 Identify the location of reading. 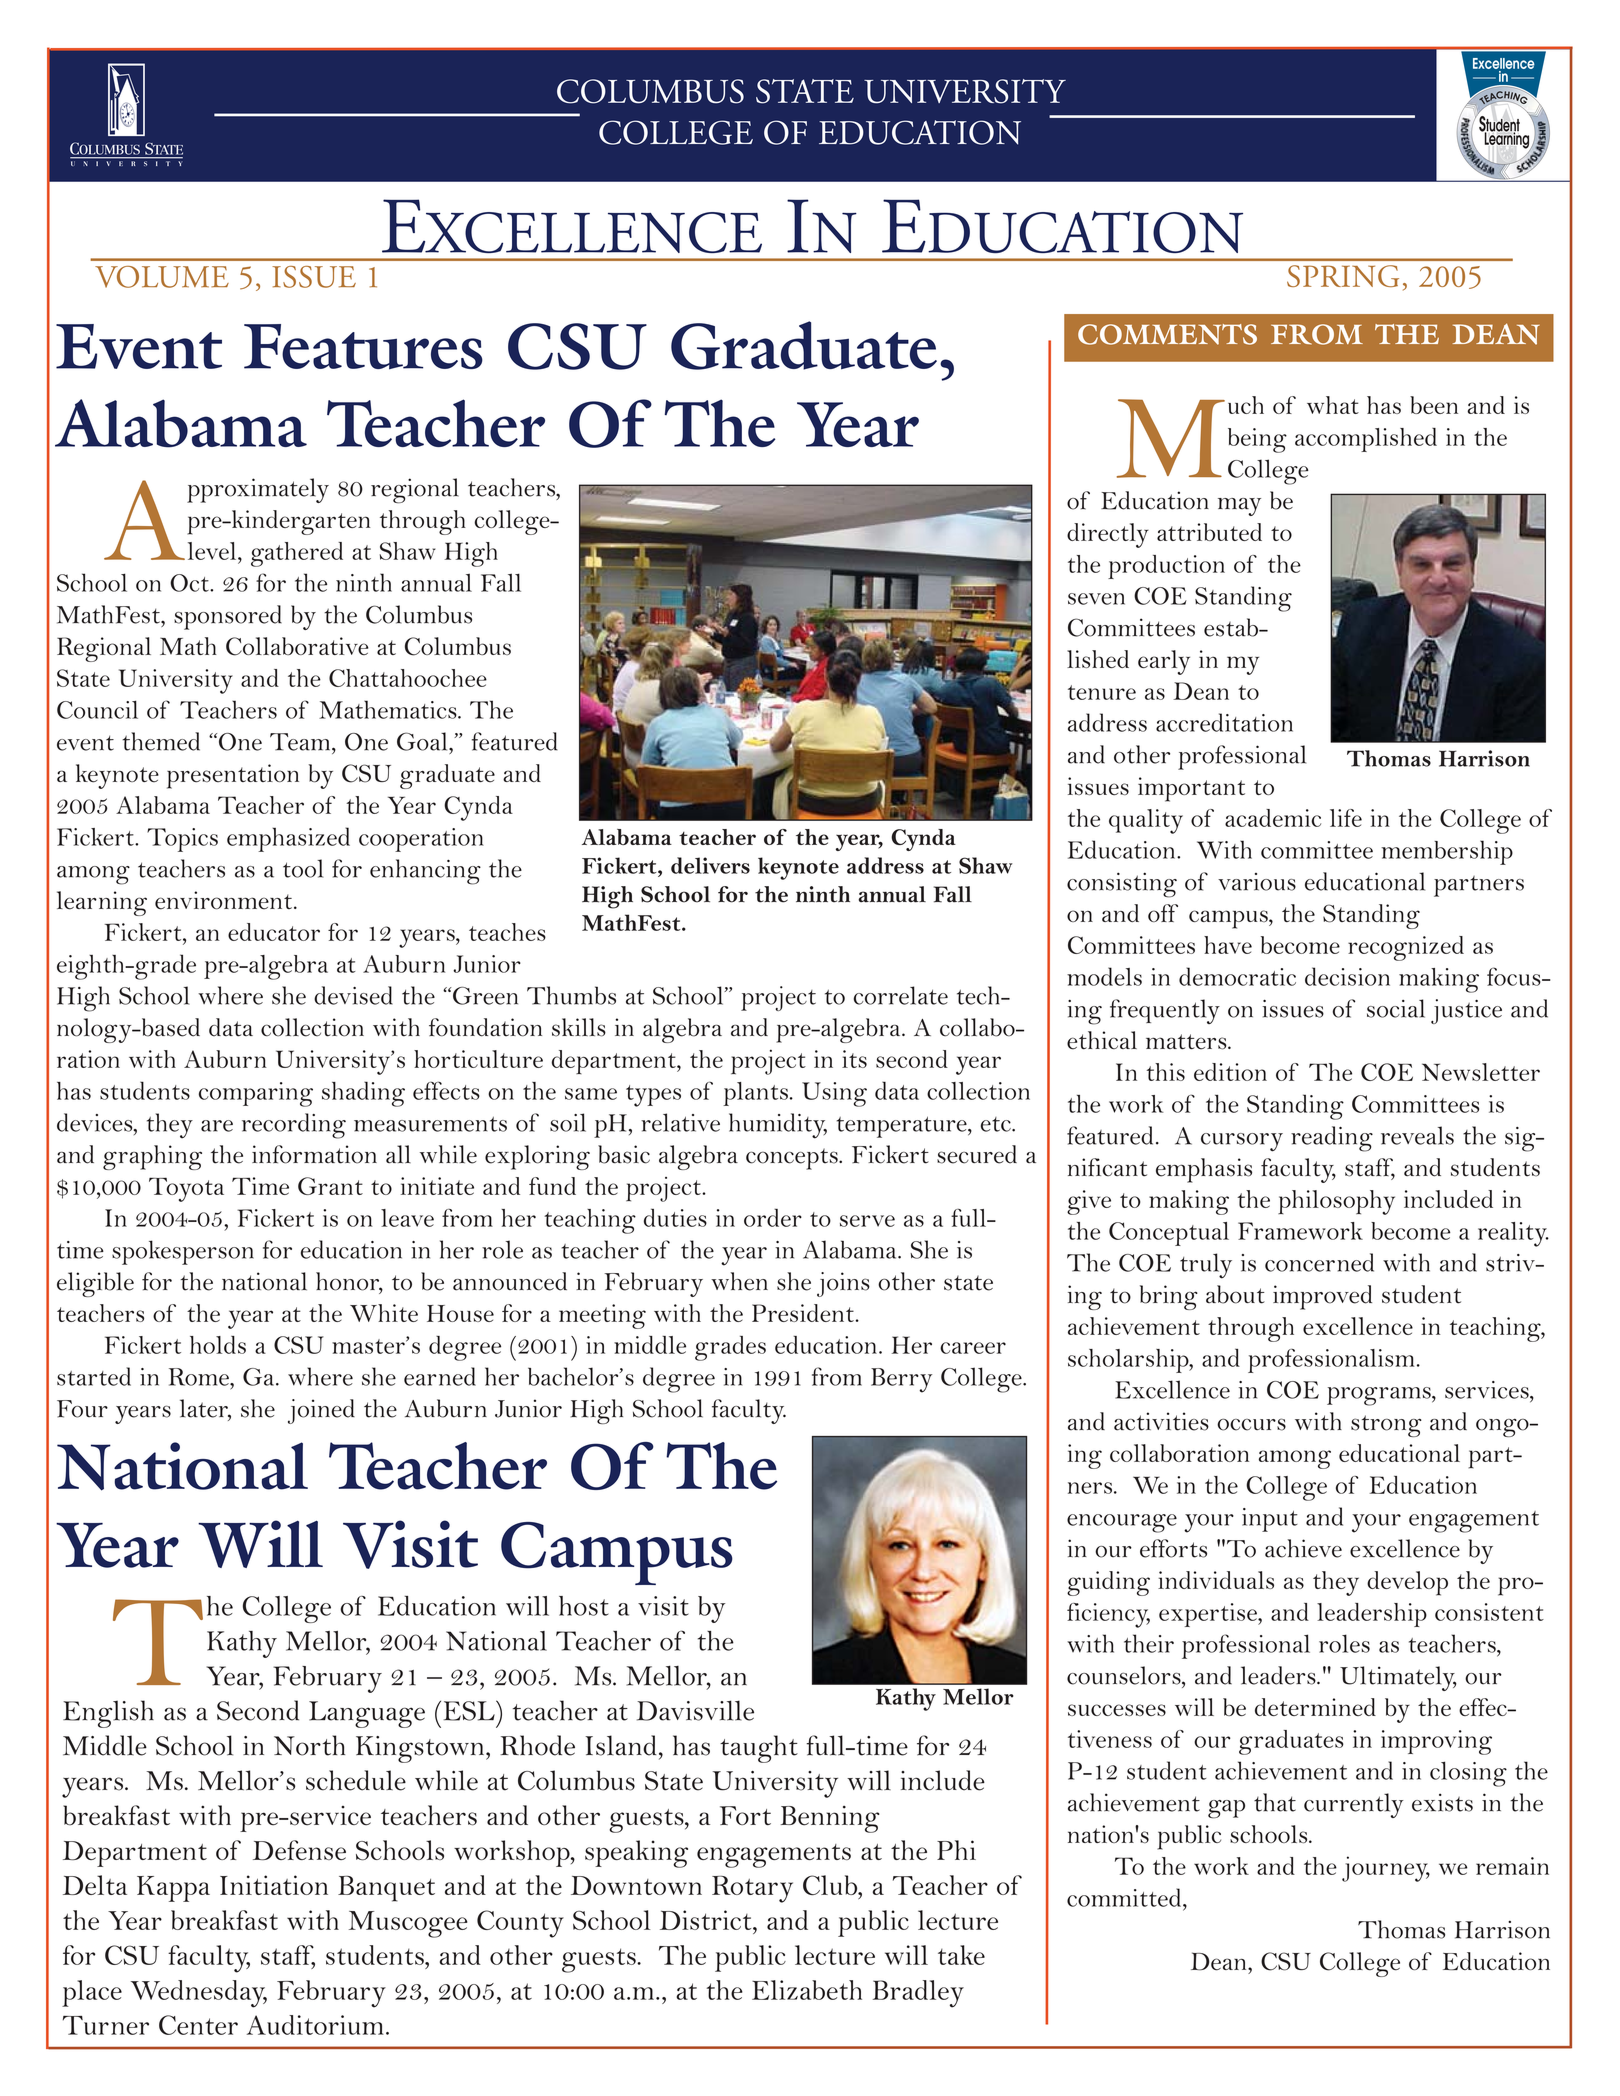
(1332, 1139).
